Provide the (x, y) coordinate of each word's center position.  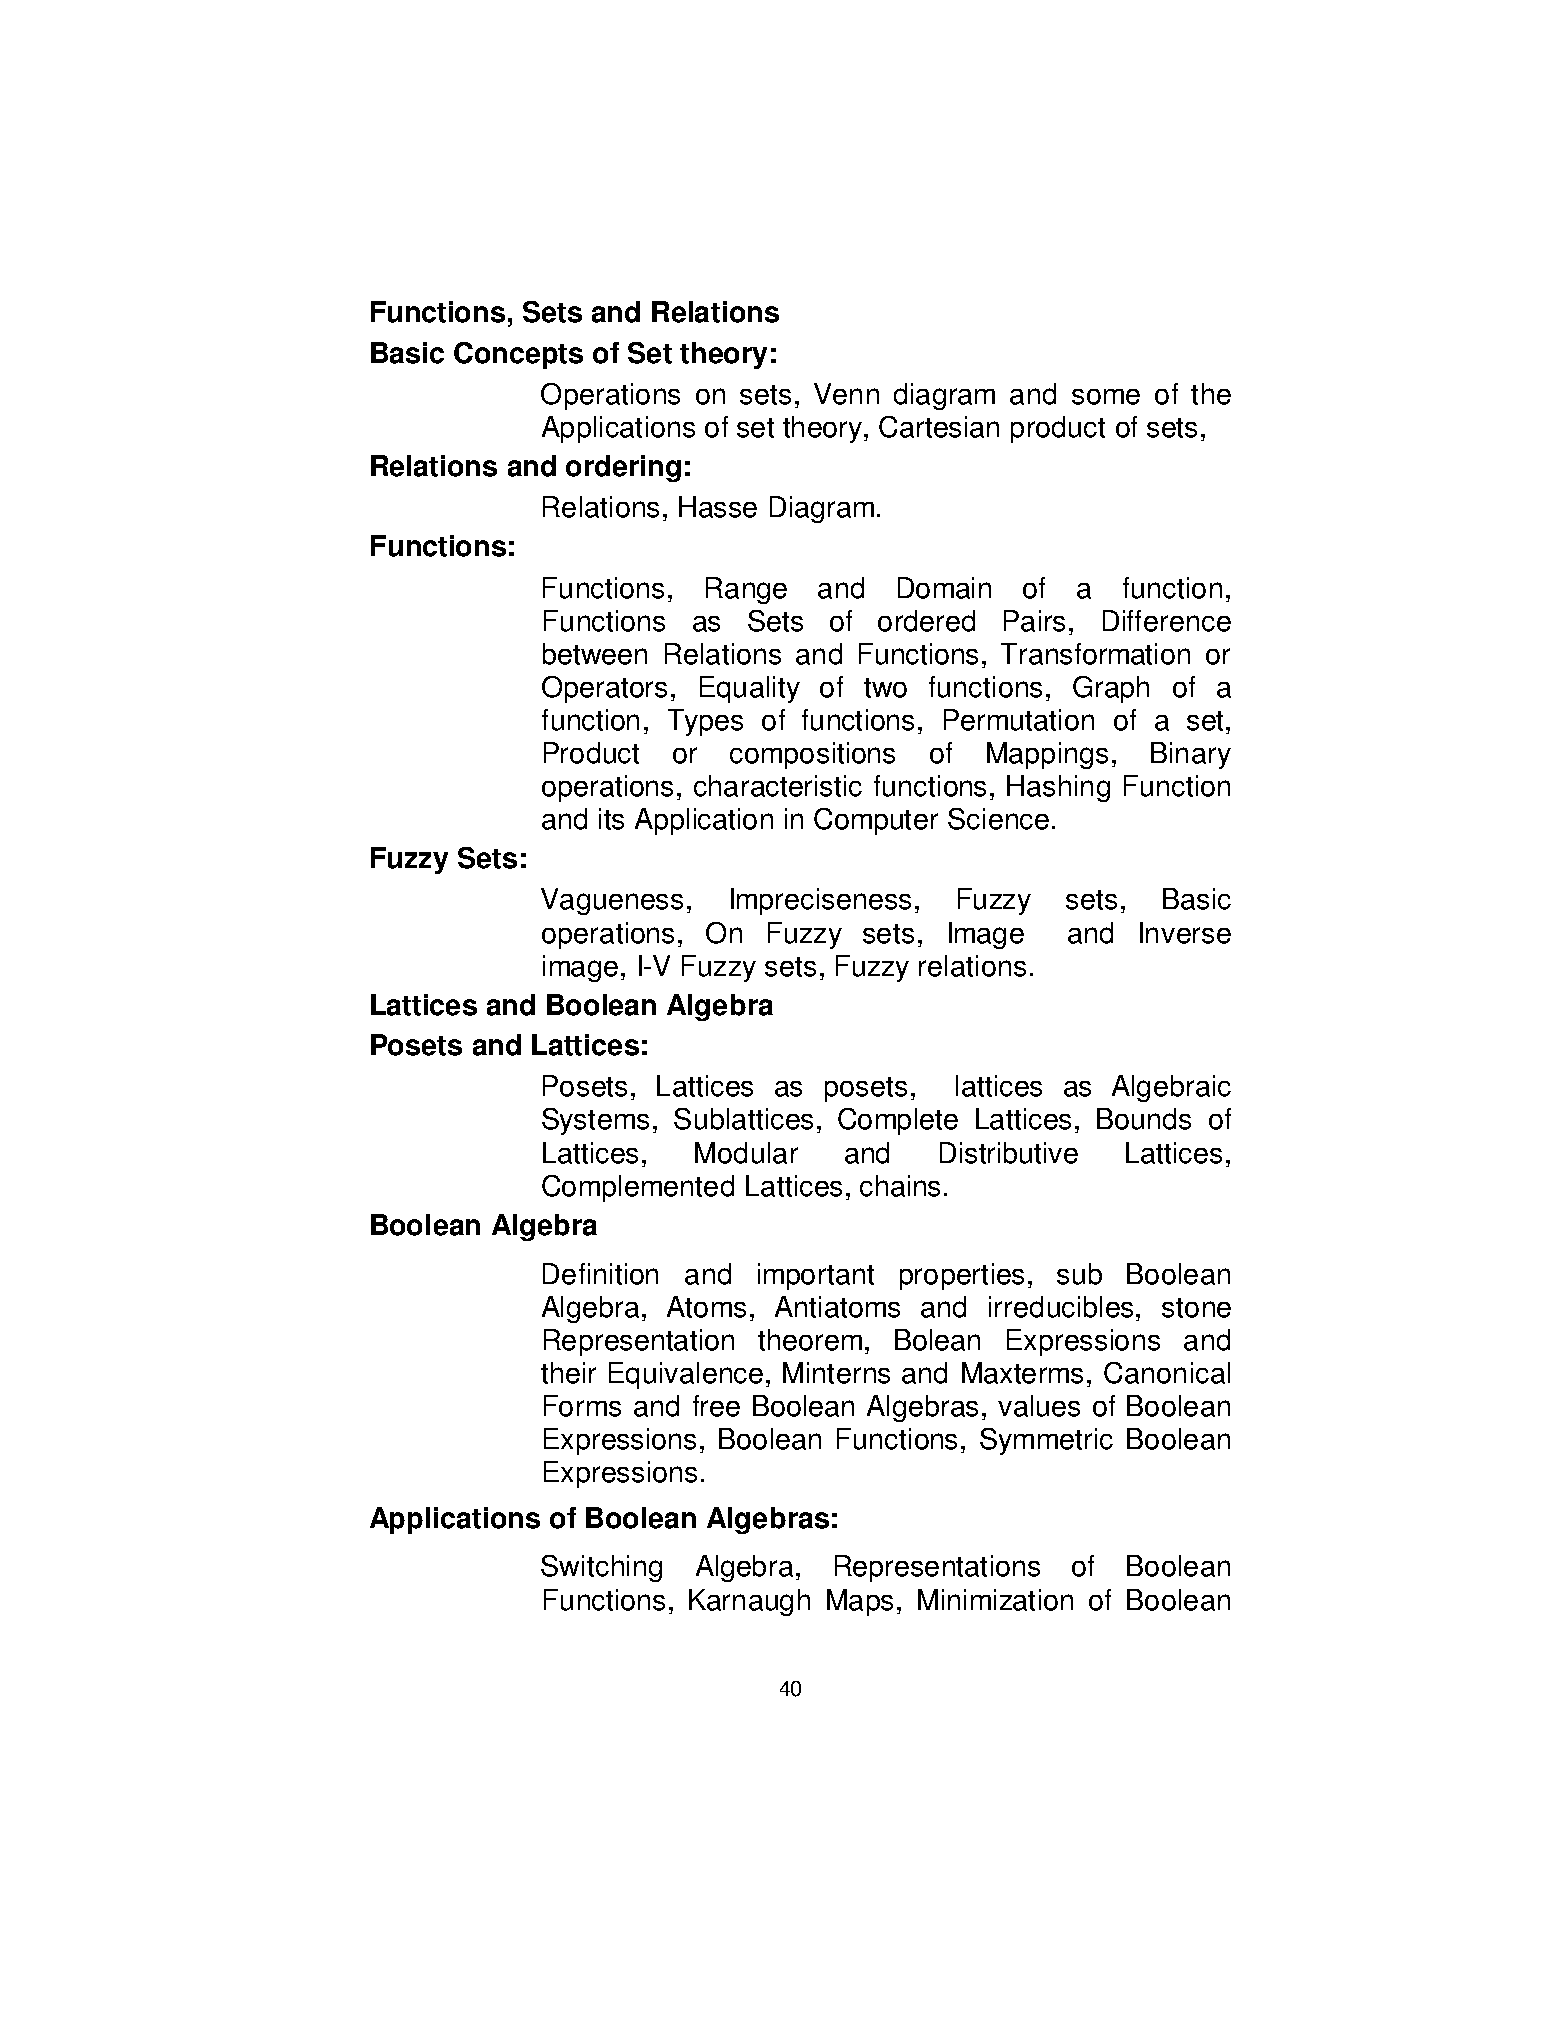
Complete (898, 1121)
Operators (604, 689)
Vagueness (612, 901)
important (816, 1276)
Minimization (995, 1600)
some (1106, 397)
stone (1196, 1308)
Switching (601, 1568)
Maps (860, 1602)
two (885, 688)
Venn (846, 394)
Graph (1111, 689)
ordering (623, 468)
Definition (600, 1274)
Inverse (1185, 933)
